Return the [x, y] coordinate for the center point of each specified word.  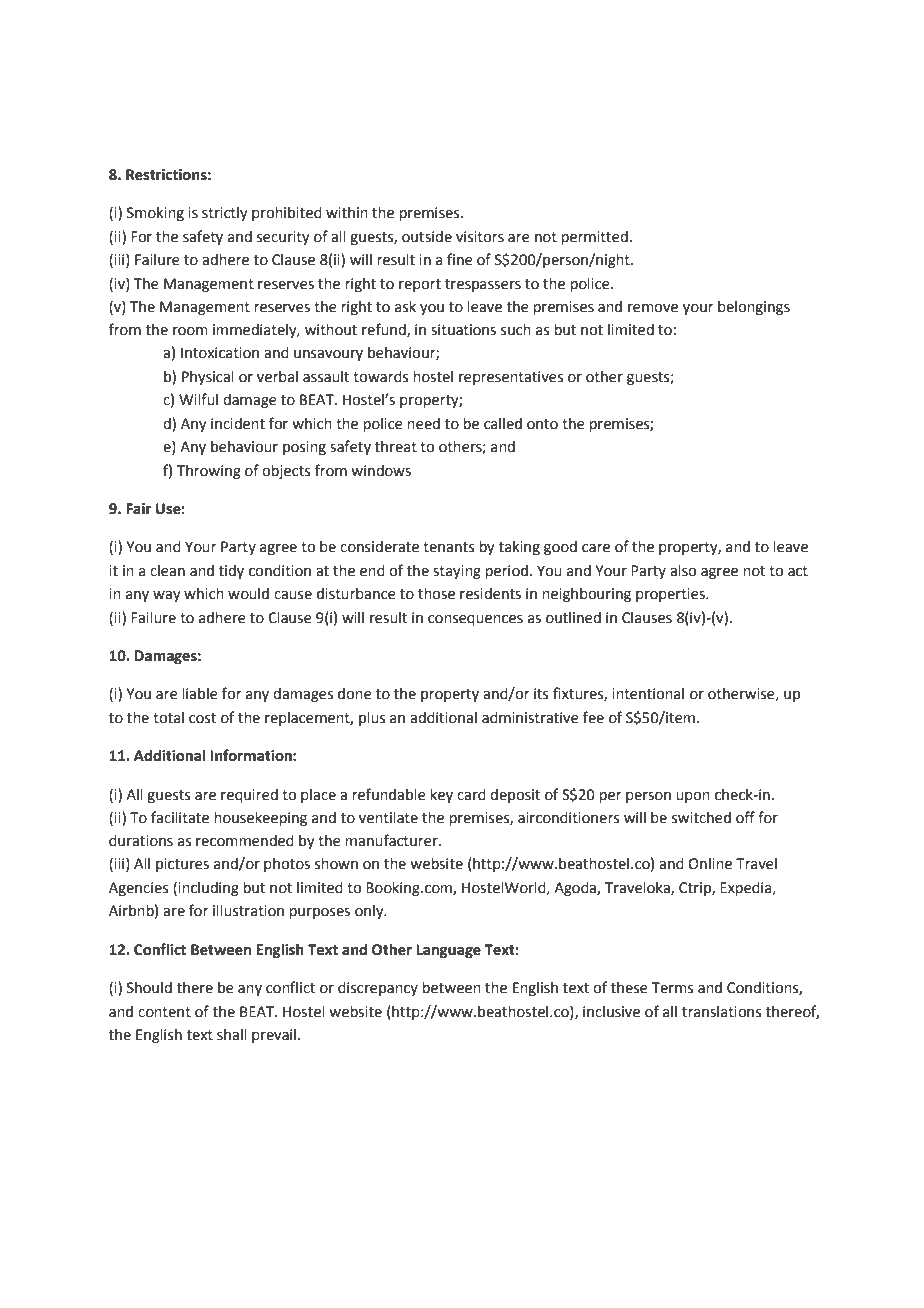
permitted [594, 238]
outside [427, 237]
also [683, 571]
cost [202, 718]
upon [693, 797]
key [441, 796]
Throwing [209, 472]
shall [232, 1035]
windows [381, 471]
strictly [225, 214]
